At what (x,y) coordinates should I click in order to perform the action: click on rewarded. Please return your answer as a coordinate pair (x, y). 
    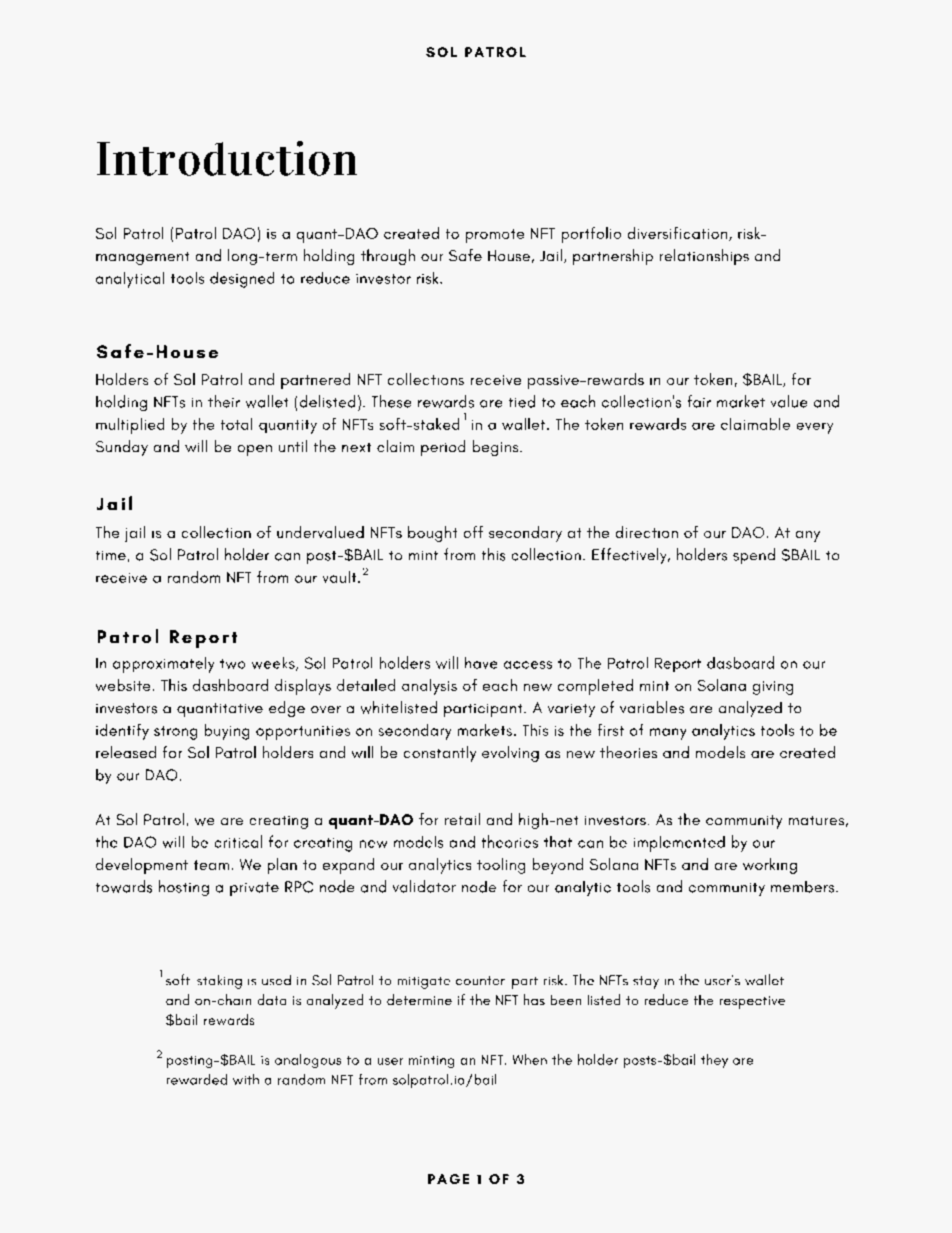
    Looking at the image, I should click on (197, 1079).
